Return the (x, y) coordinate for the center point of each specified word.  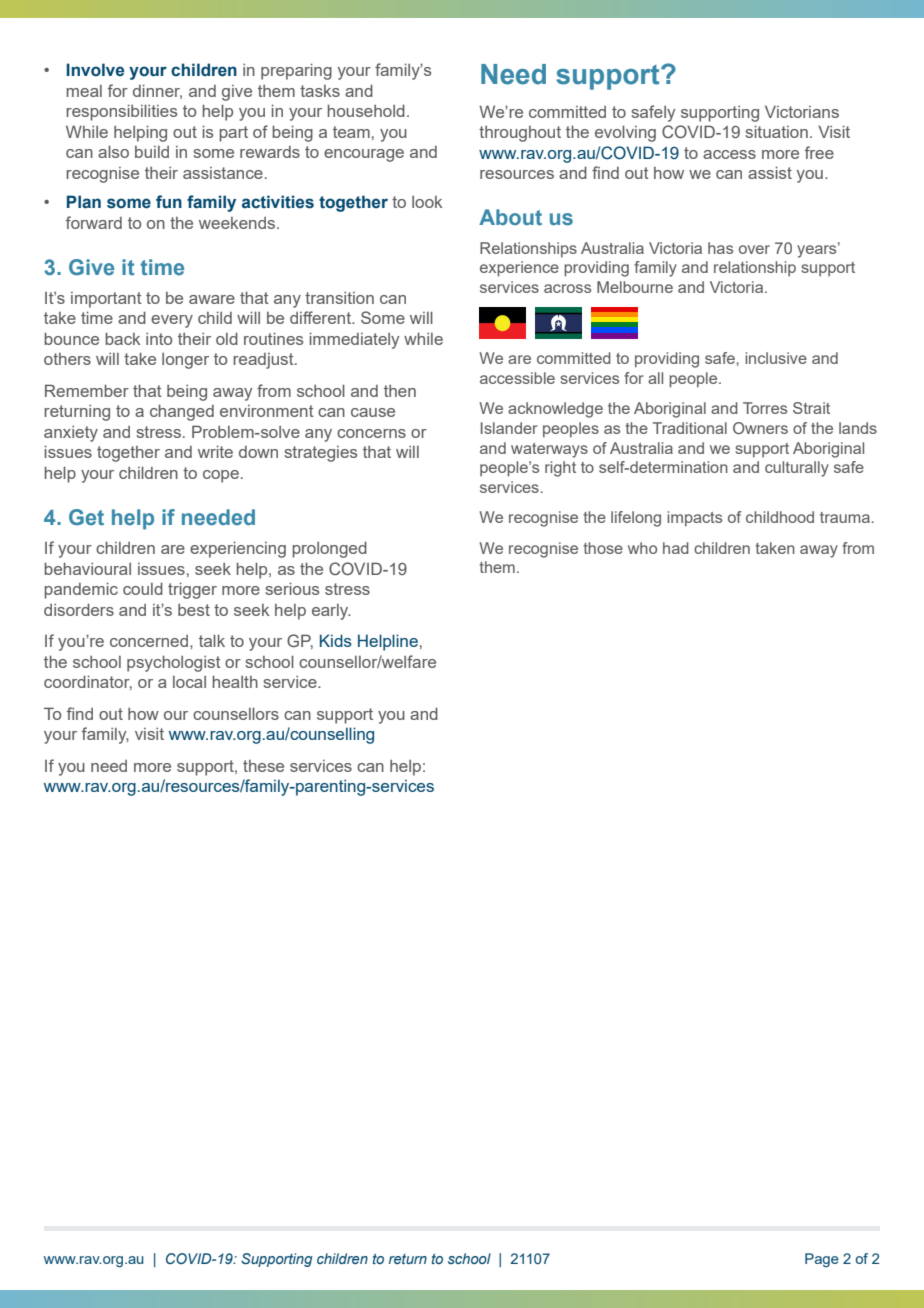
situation (776, 131)
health (235, 681)
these (263, 766)
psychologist (174, 663)
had (676, 548)
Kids (336, 640)
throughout (520, 134)
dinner (157, 91)
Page (822, 1260)
